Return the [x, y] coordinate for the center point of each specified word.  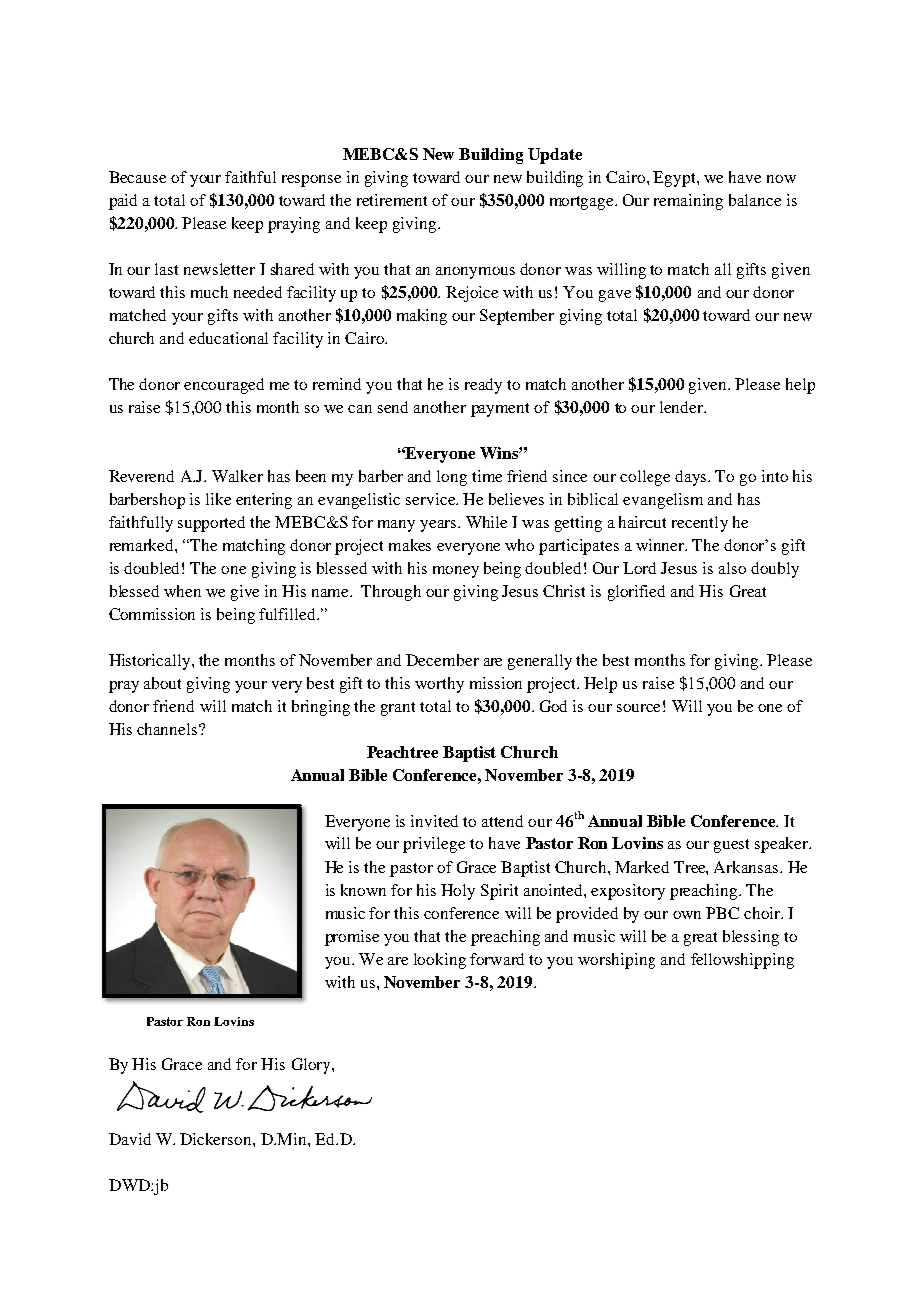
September [517, 317]
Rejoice [472, 294]
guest [731, 846]
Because [137, 177]
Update [555, 156]
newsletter [219, 269]
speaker [783, 845]
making [422, 317]
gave [615, 296]
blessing [751, 938]
